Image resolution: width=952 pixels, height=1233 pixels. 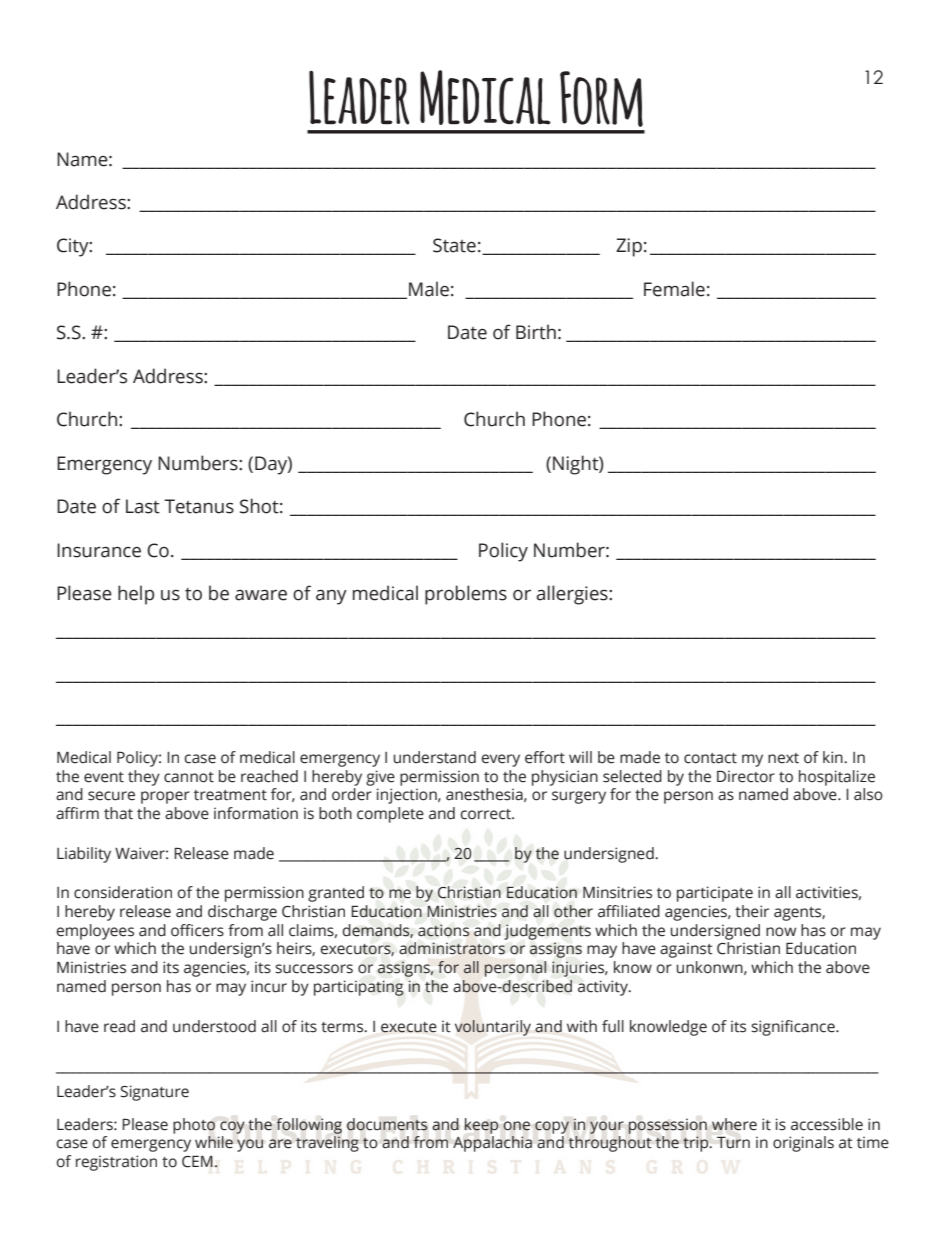 What do you see at coordinates (331, 597) in the document?
I see `any` at bounding box center [331, 597].
